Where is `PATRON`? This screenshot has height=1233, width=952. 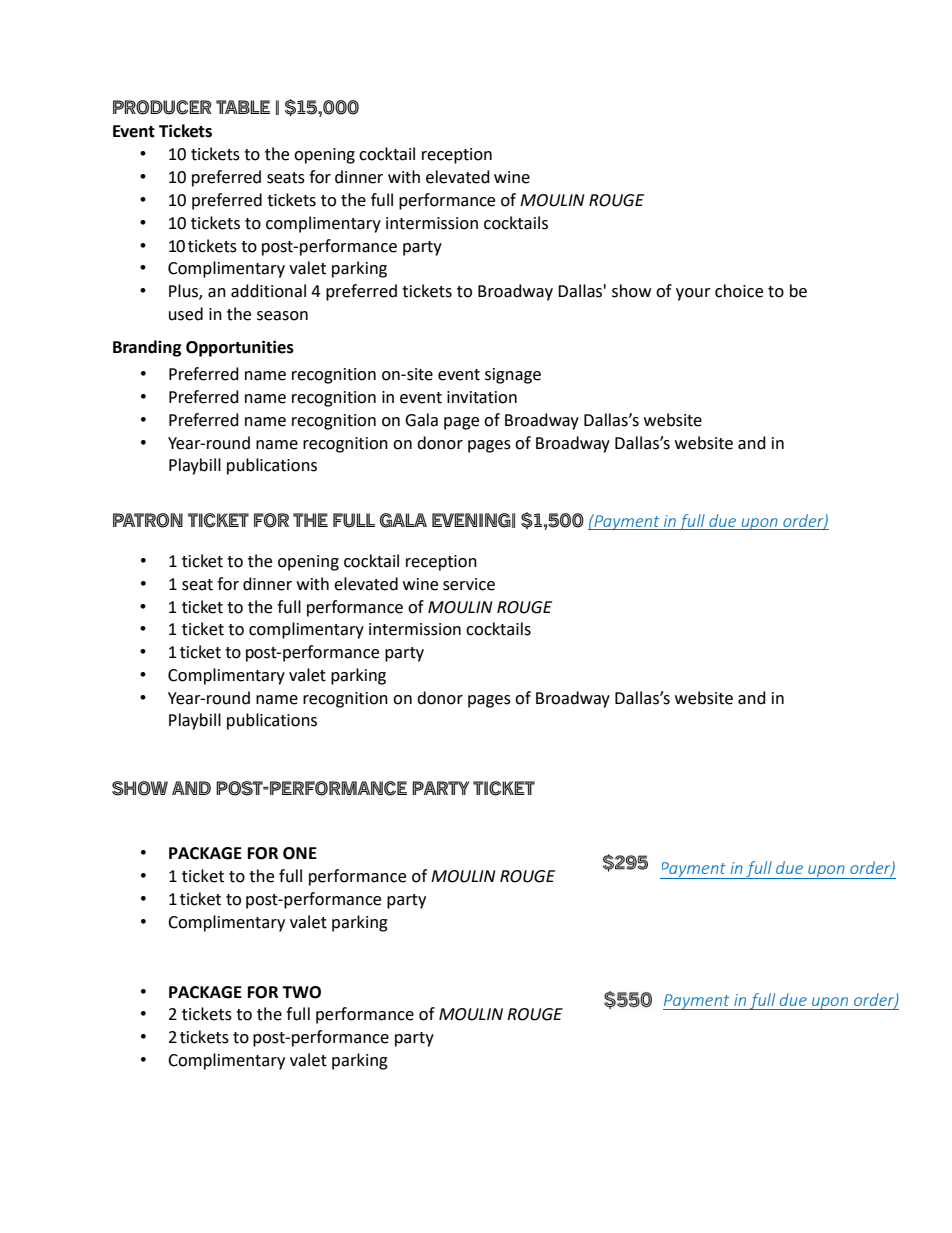
PATRON is located at coordinates (148, 520).
